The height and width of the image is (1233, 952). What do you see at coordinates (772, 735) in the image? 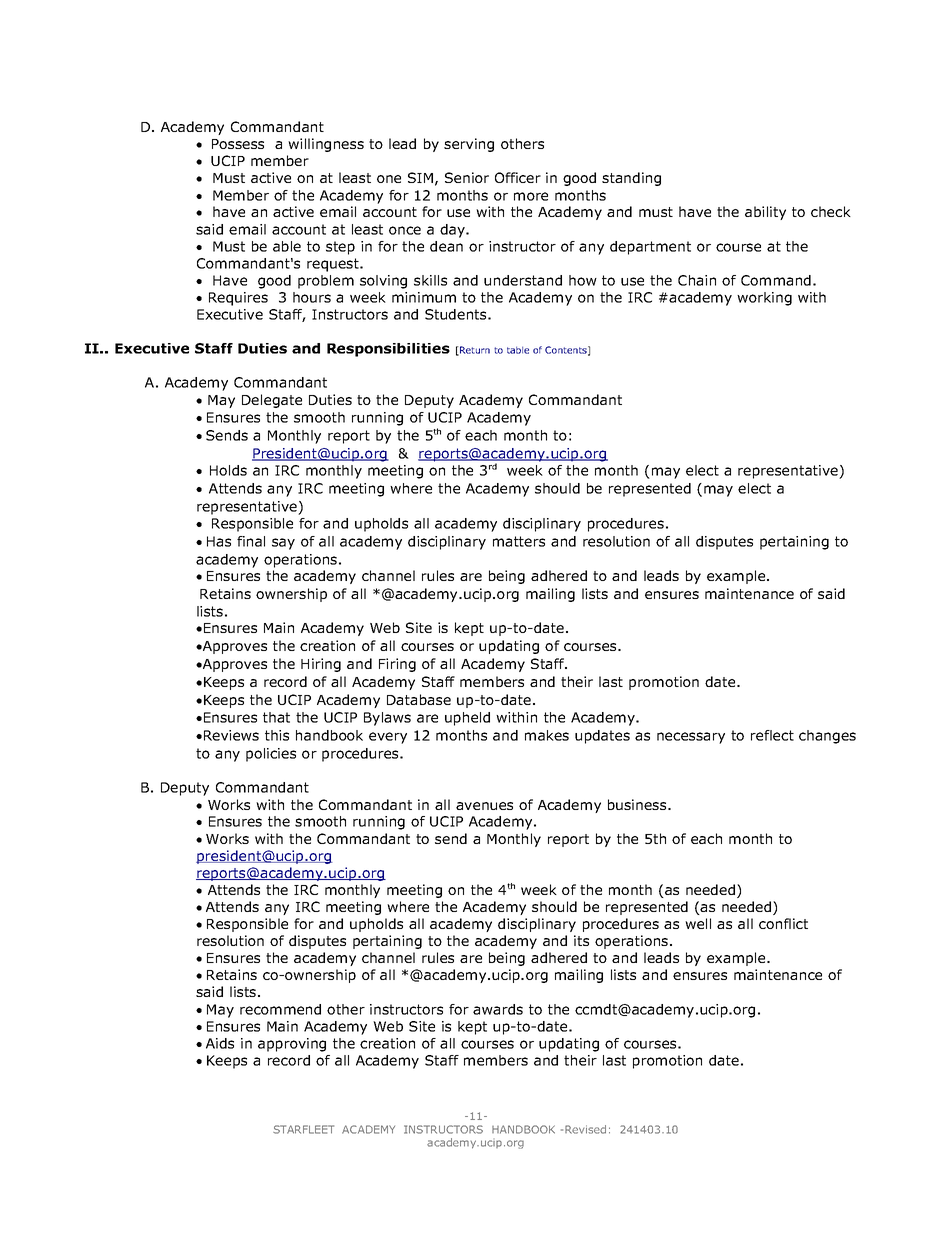
I see `reflect` at bounding box center [772, 735].
